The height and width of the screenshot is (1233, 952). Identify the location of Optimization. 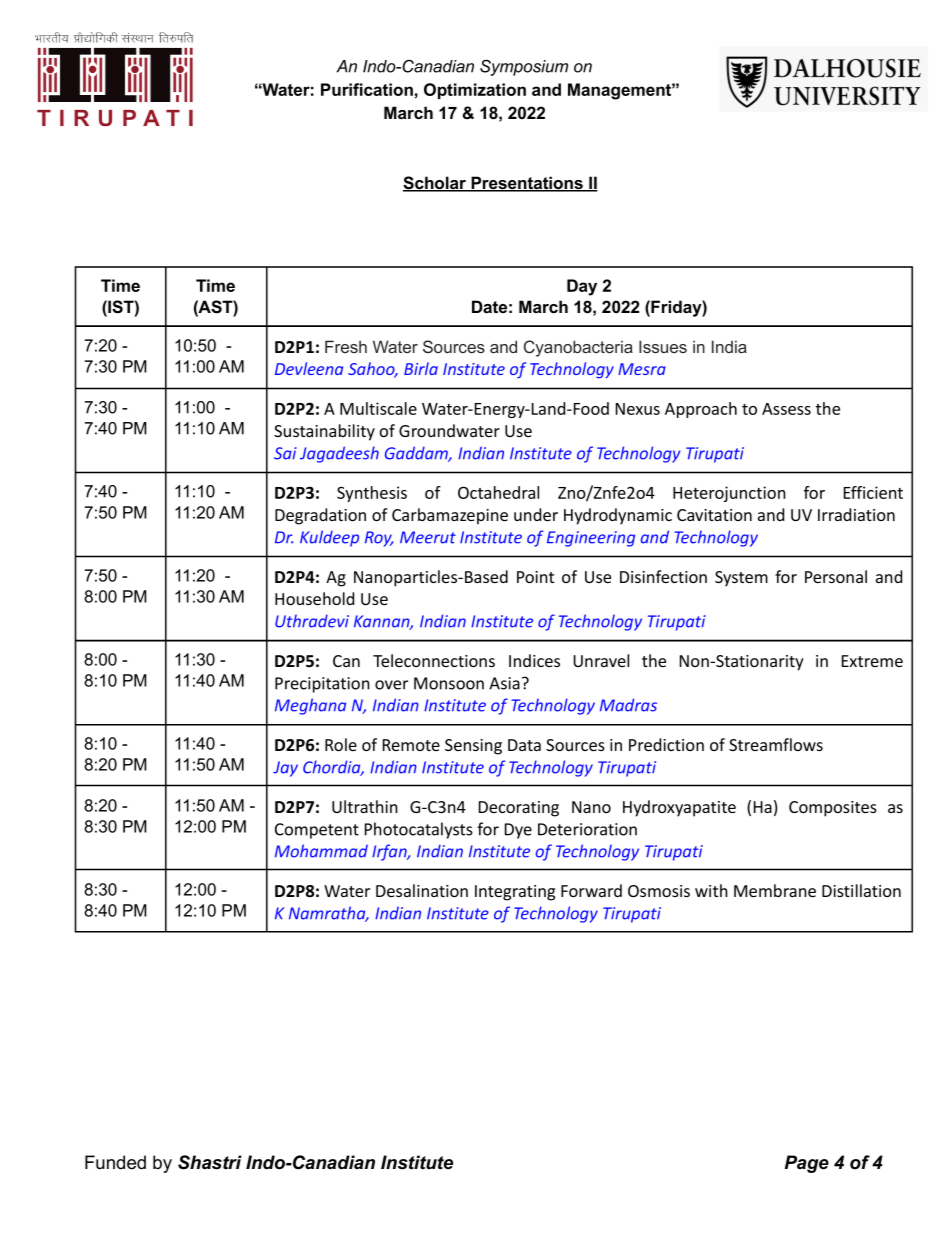
(475, 91).
